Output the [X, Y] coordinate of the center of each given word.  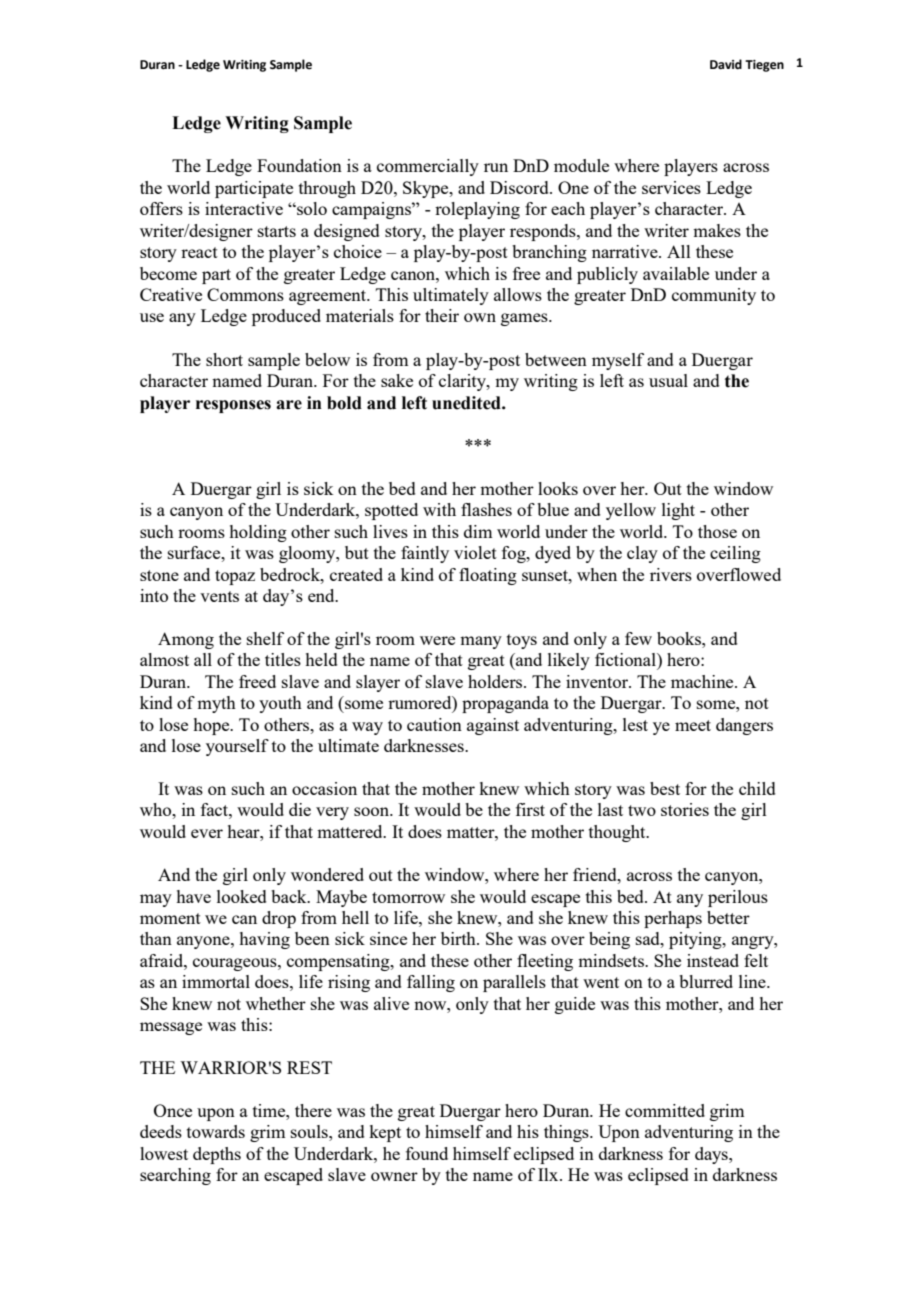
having [264, 940]
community [714, 296]
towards [216, 1131]
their [442, 315]
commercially [428, 167]
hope [212, 726]
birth [459, 938]
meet [693, 725]
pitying [696, 940]
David [726, 64]
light [678, 511]
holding [258, 533]
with [439, 509]
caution [434, 724]
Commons [245, 294]
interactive [244, 208]
